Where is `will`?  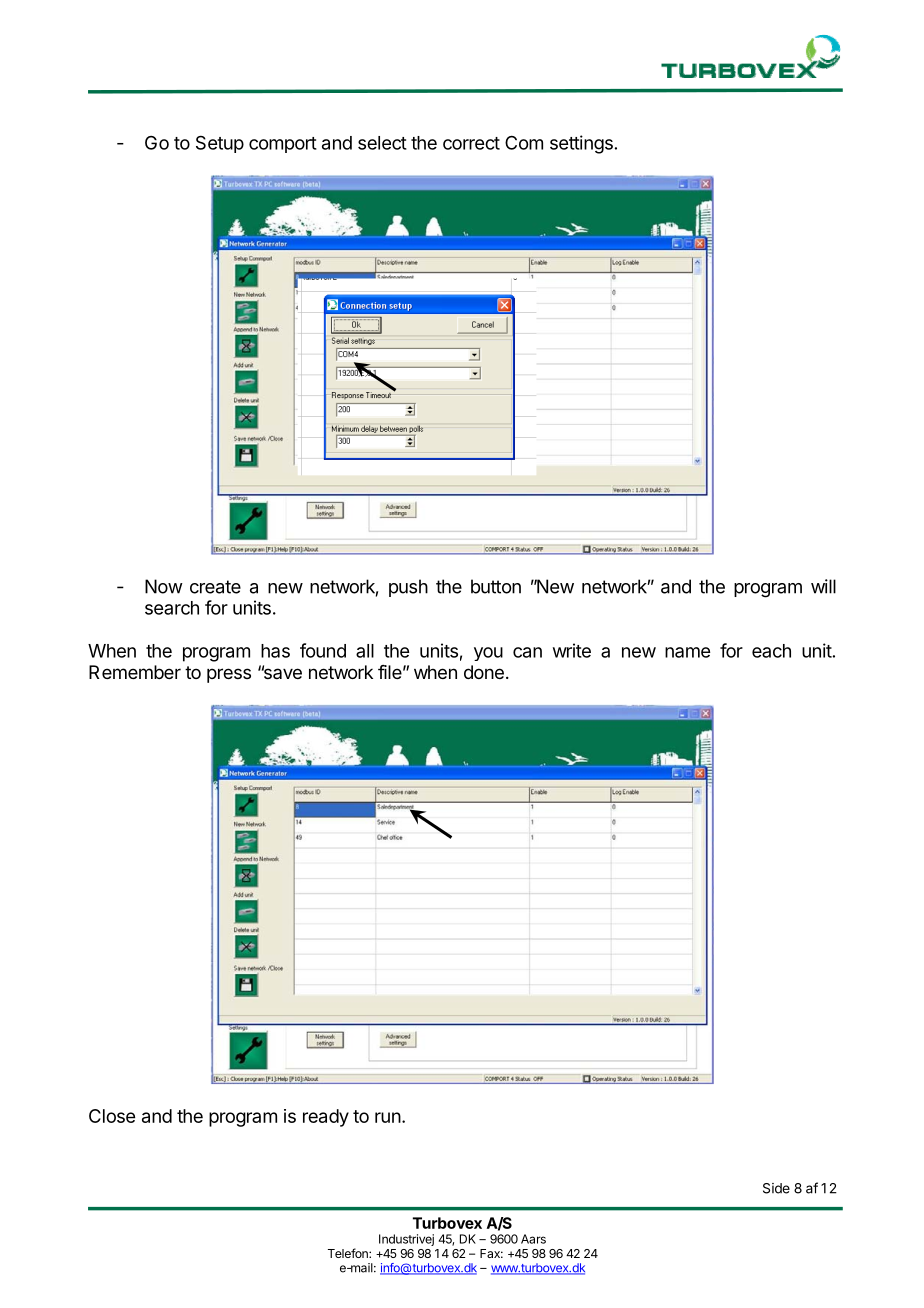 will is located at coordinates (823, 586).
